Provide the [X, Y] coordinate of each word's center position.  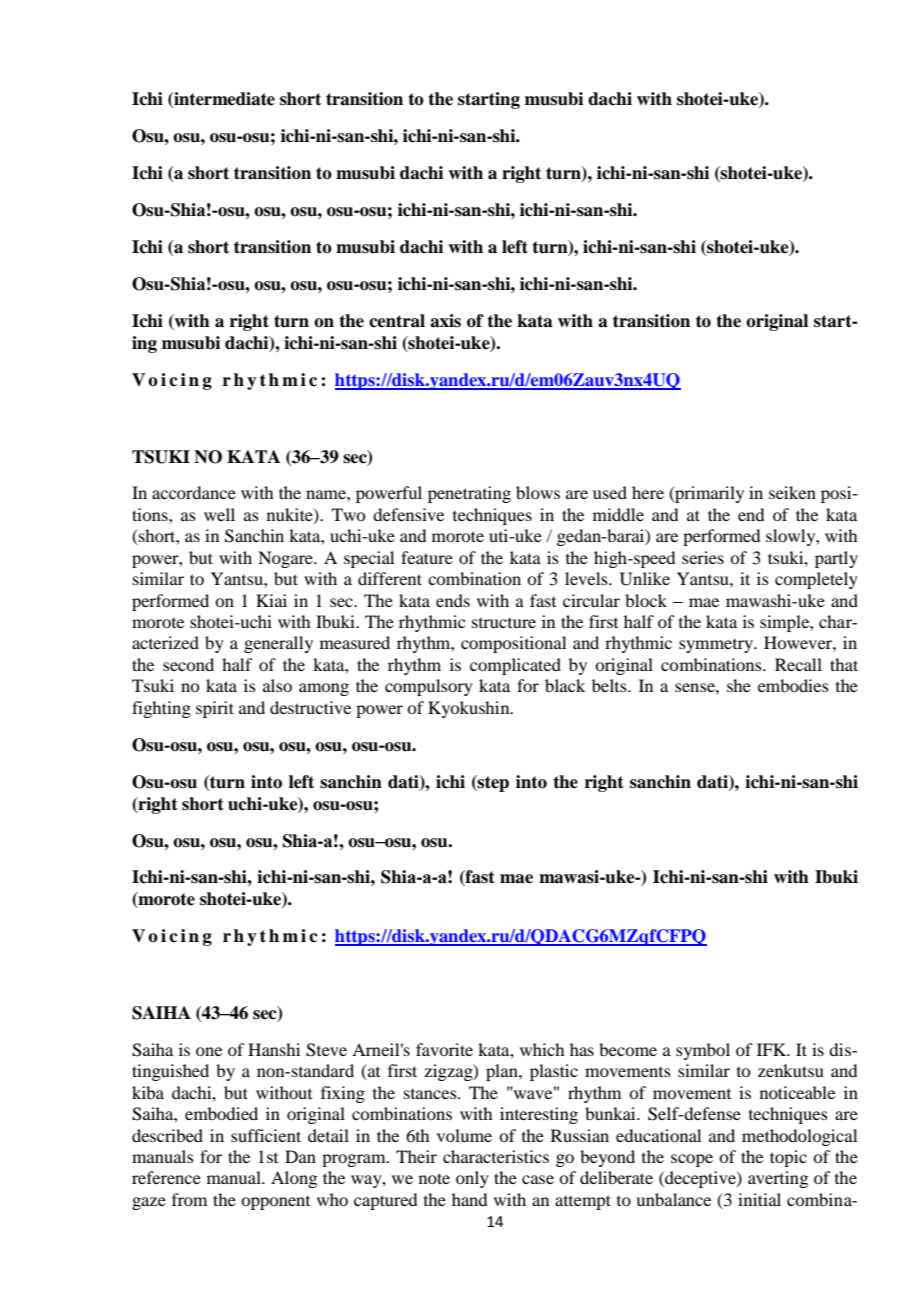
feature [427, 557]
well [219, 514]
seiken [792, 492]
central [397, 321]
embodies [793, 685]
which [542, 1049]
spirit [215, 709]
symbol [703, 1051]
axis [445, 321]
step [492, 783]
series [703, 557]
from [189, 1199]
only [472, 1179]
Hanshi [274, 1049]
